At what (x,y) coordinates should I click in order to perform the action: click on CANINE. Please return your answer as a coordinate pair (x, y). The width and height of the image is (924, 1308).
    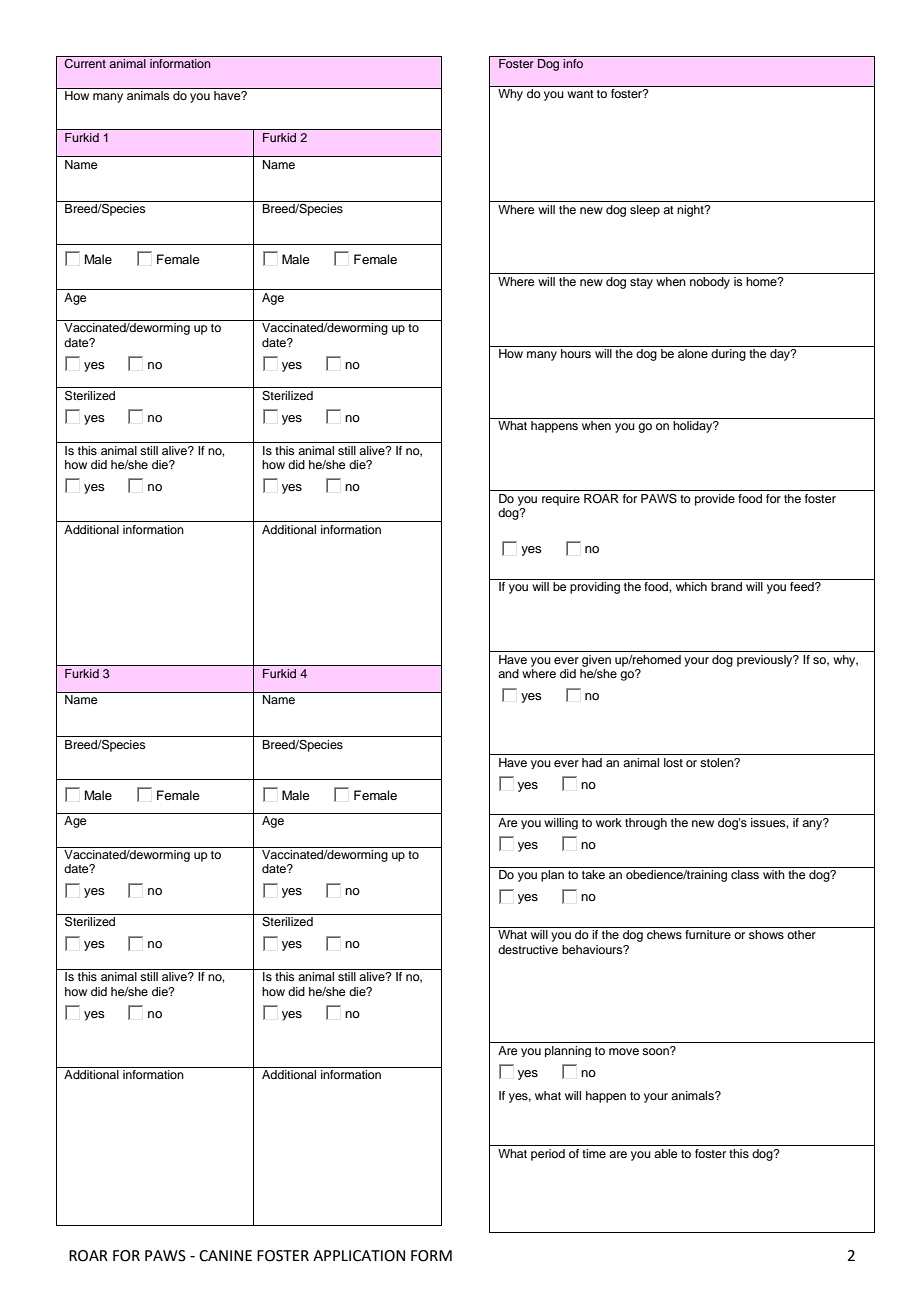
    Looking at the image, I should click on (225, 1256).
